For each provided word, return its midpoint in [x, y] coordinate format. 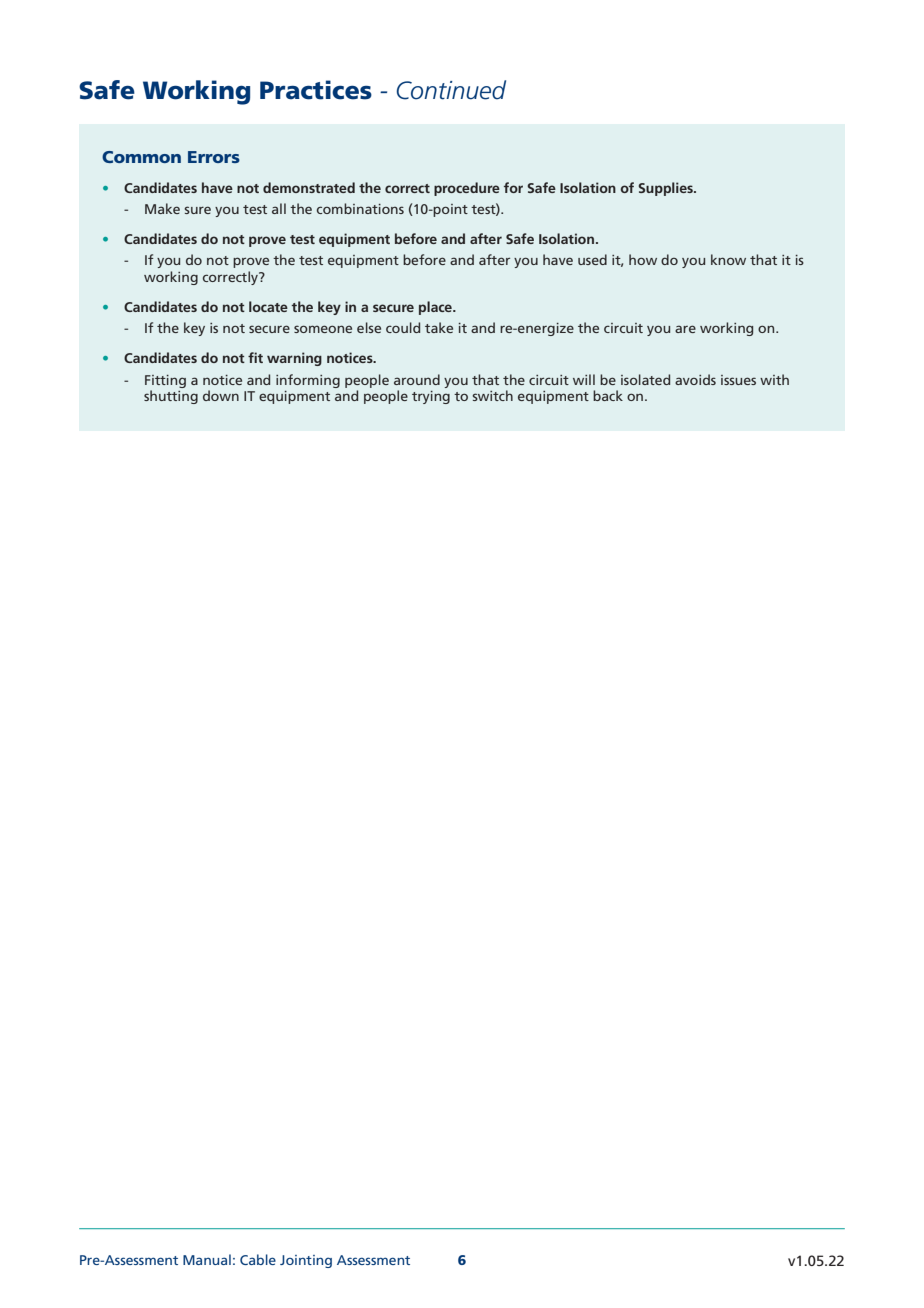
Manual [207, 1259]
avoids [695, 379]
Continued [451, 90]
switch [492, 395]
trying [431, 397]
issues [738, 380]
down [221, 395]
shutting [171, 397]
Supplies [666, 189]
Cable [258, 1259]
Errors [214, 157]
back [608, 395]
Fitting [165, 381]
